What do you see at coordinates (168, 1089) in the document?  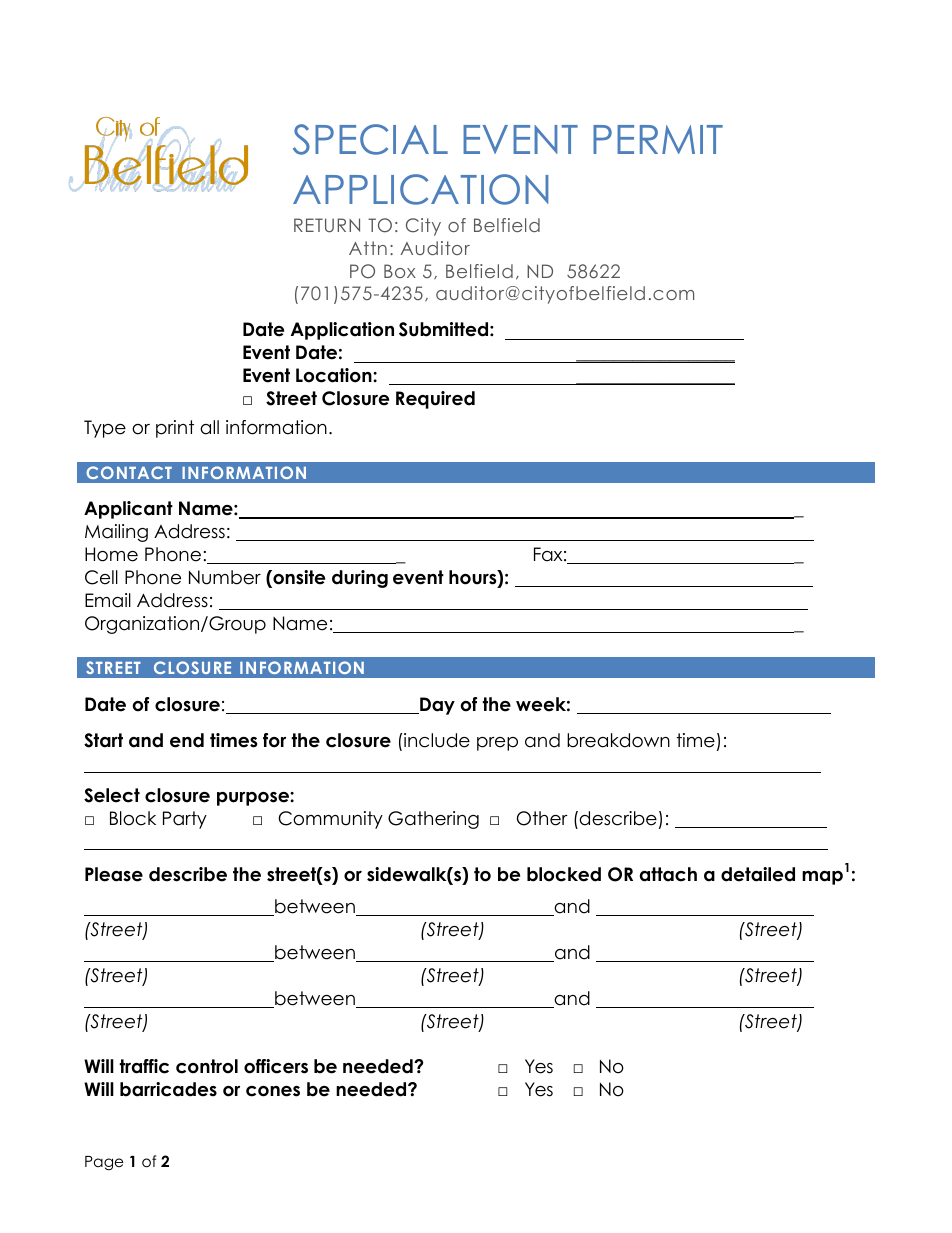 I see `barricades` at bounding box center [168, 1089].
